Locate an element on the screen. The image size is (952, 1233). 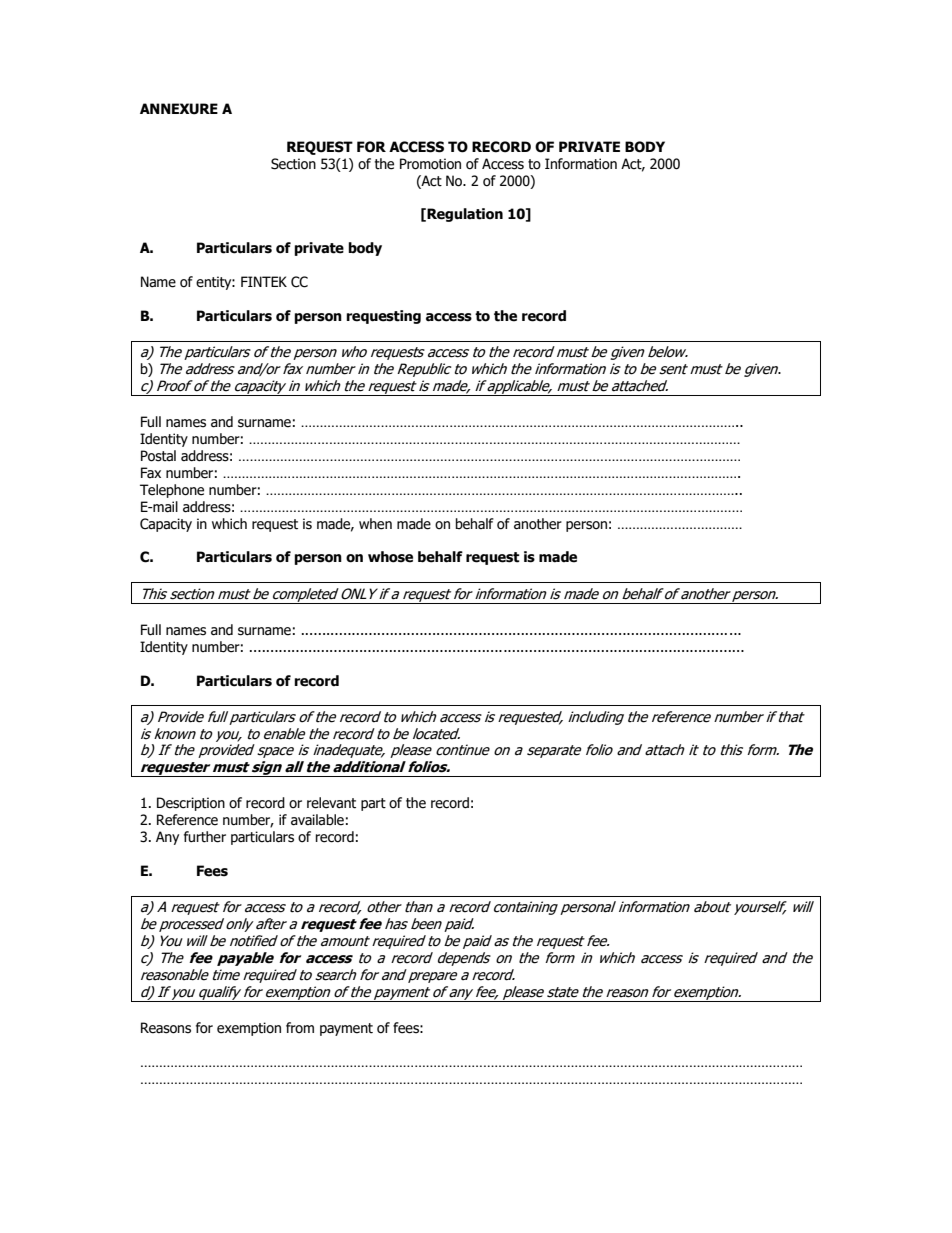
Postal is located at coordinates (158, 456).
